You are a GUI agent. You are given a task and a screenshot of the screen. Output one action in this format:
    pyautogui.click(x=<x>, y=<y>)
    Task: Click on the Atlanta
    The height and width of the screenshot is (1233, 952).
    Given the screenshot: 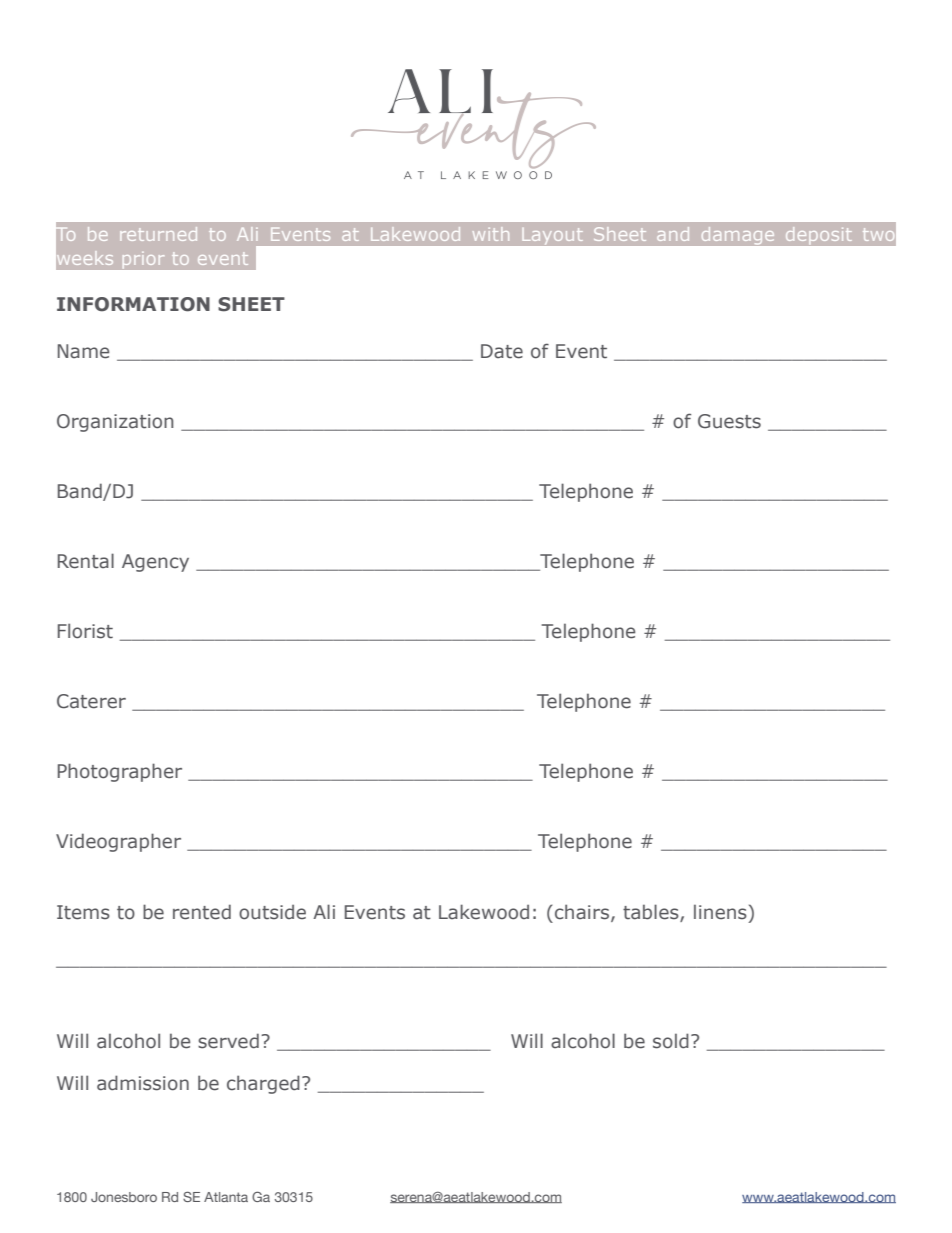 What is the action you would take?
    pyautogui.click(x=226, y=1197)
